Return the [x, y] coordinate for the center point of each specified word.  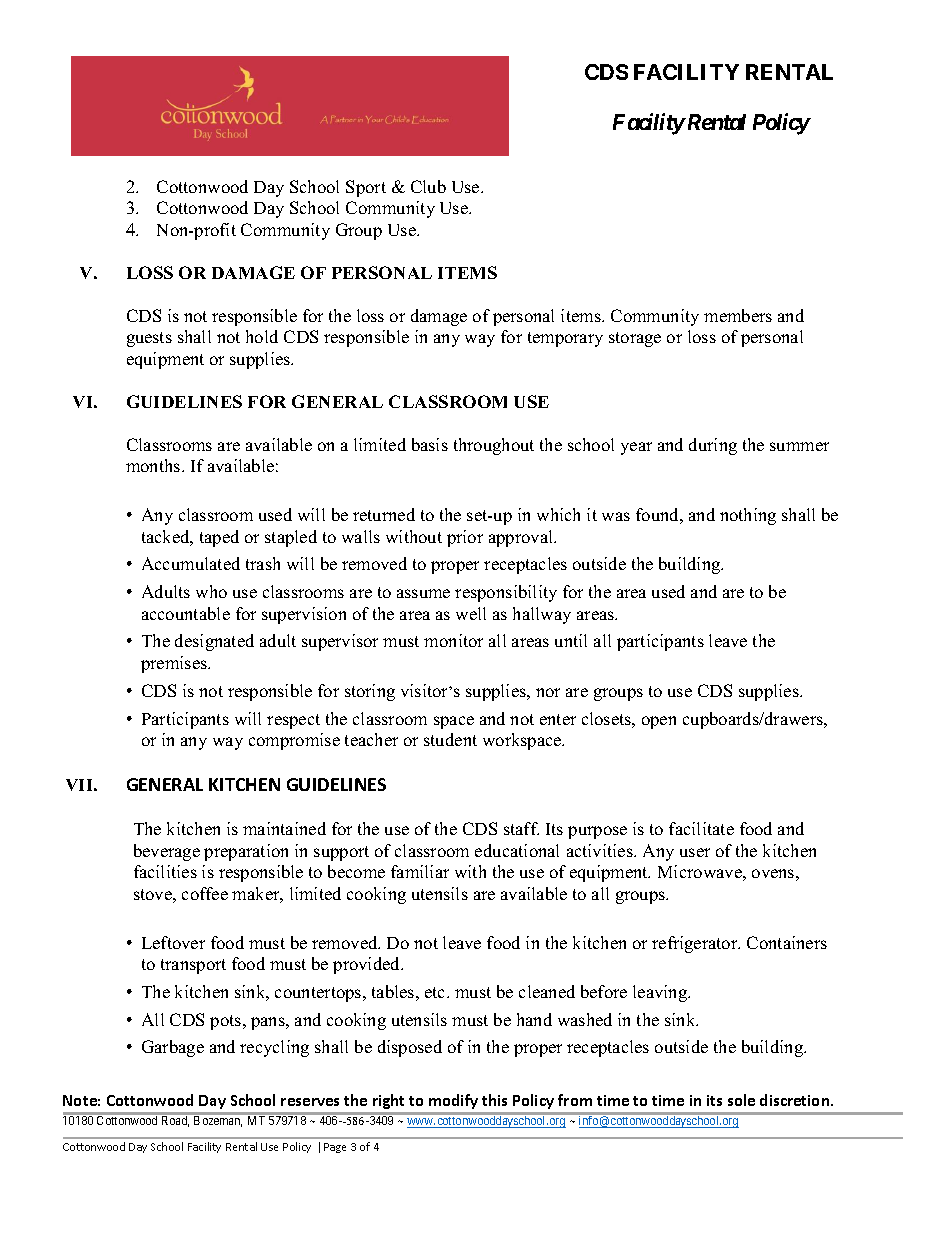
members [738, 315]
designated [214, 642]
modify [453, 1101]
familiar [420, 871]
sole [741, 1100]
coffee [205, 893]
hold [262, 336]
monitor [453, 640]
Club [428, 186]
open [659, 722]
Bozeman [218, 1121]
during [713, 446]
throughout [494, 446]
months [154, 465]
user [695, 852]
